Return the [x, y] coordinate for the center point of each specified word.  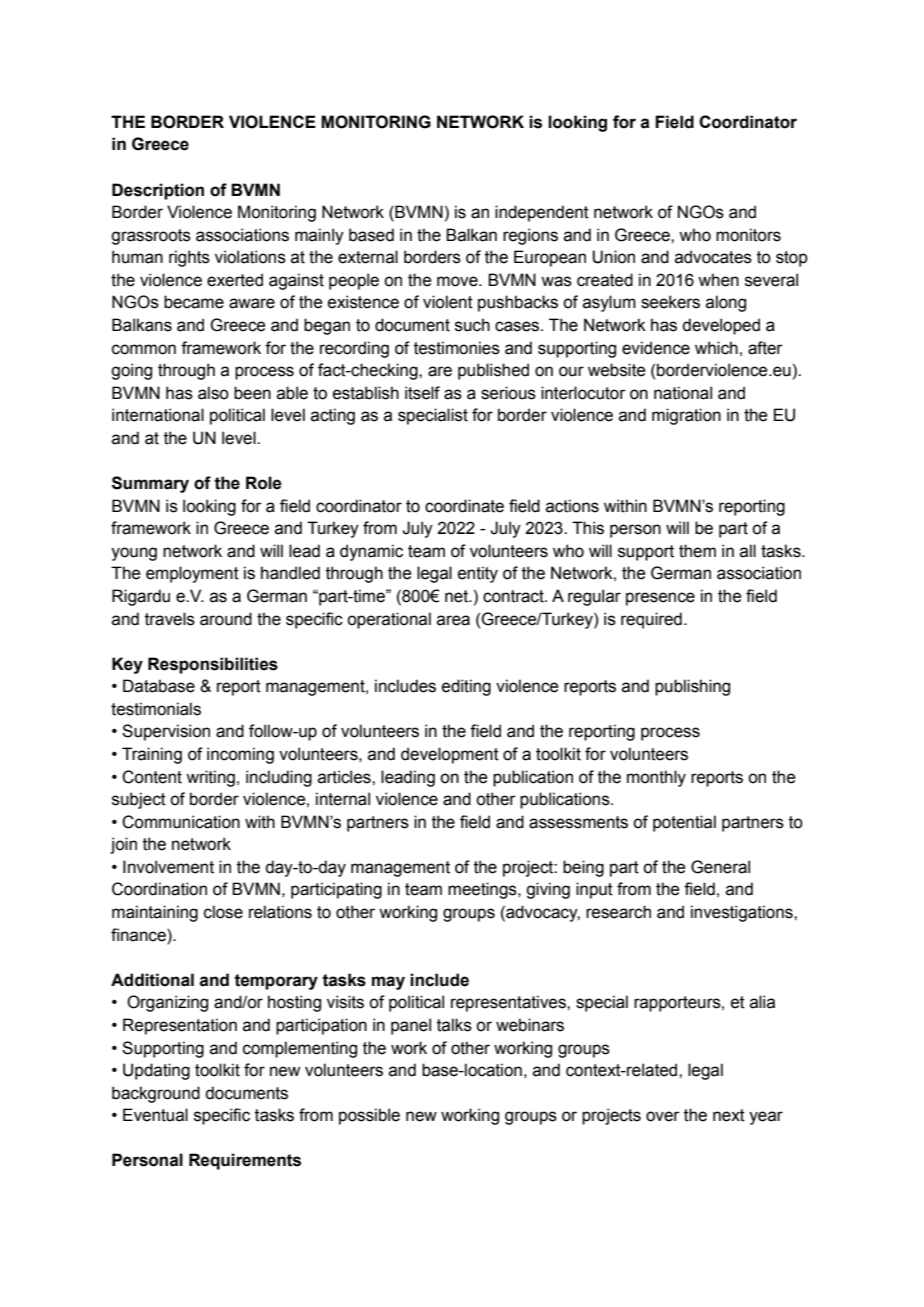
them [697, 551]
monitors [748, 235]
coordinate [464, 506]
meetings [483, 890]
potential [684, 823]
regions [530, 236]
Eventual [155, 1115]
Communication [181, 822]
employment [192, 574]
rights [189, 258]
